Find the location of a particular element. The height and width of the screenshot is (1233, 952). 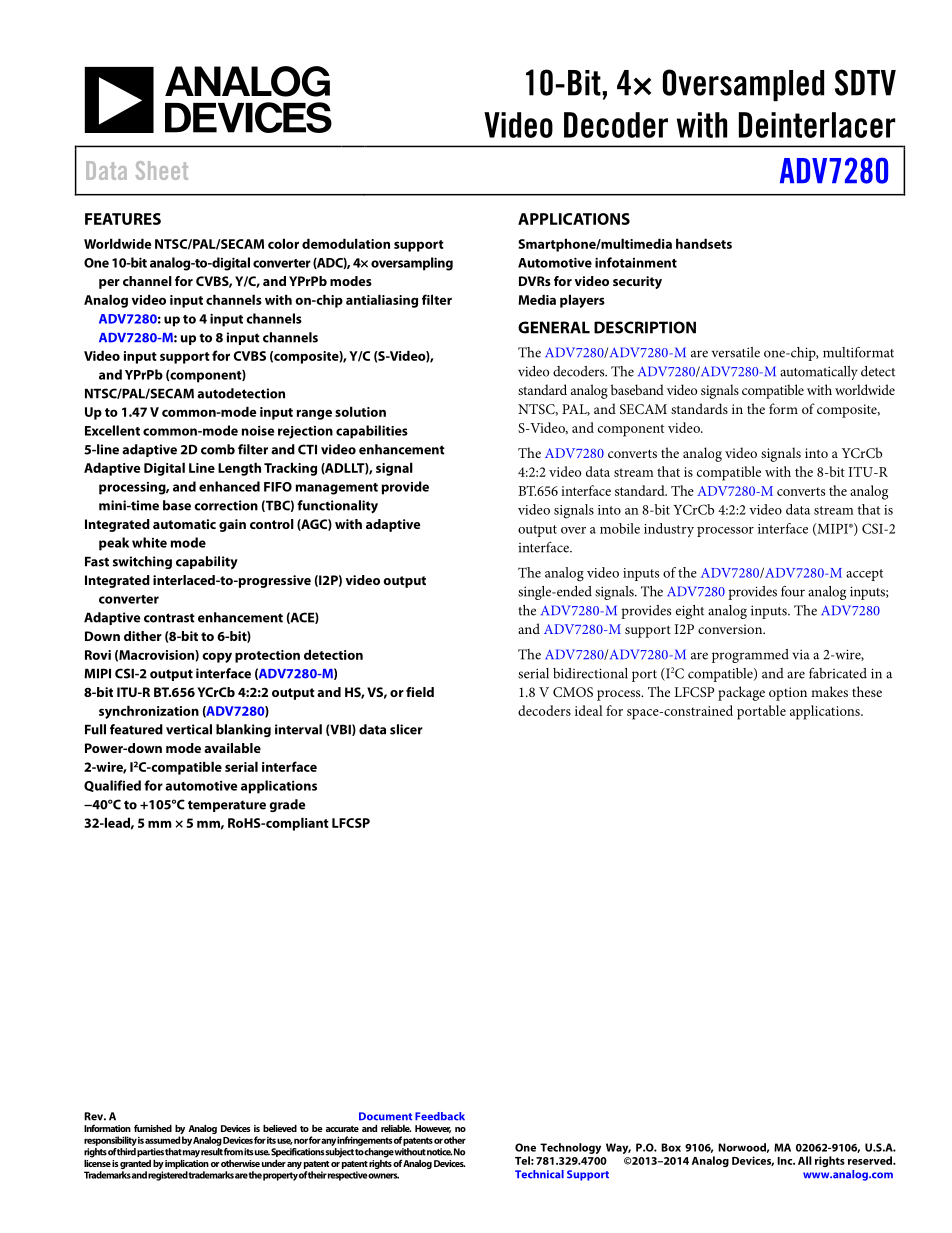

field is located at coordinates (420, 692).
